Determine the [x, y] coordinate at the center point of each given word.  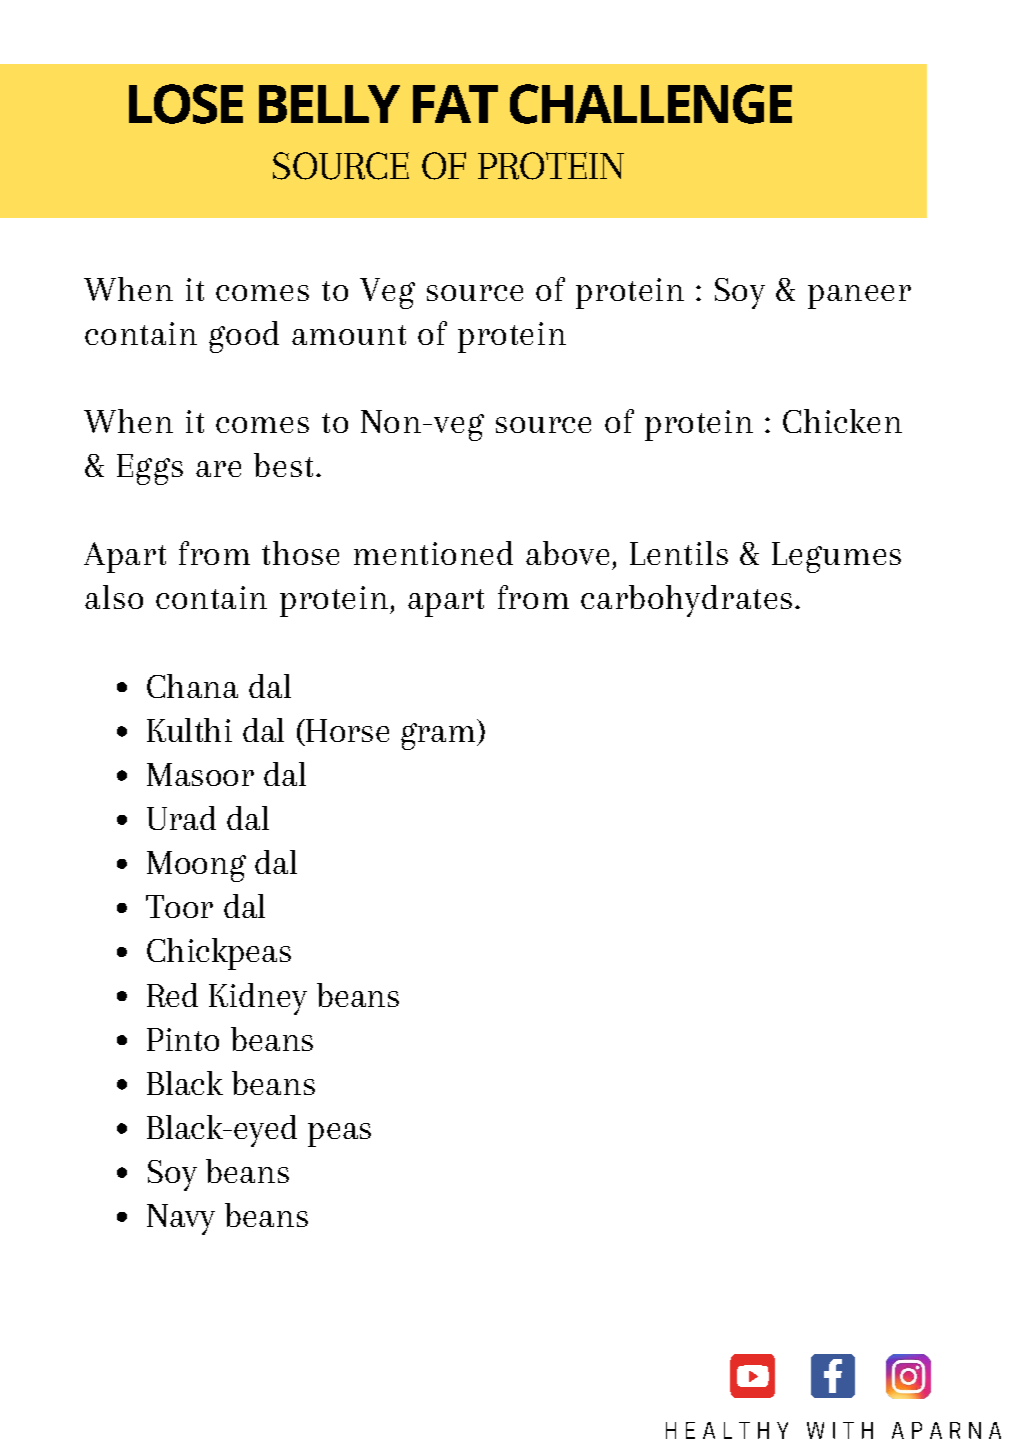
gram [438, 736]
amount [349, 335]
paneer [859, 297]
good [244, 337]
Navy [181, 1219]
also [114, 597]
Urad [181, 818]
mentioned [433, 553]
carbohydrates [686, 601]
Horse [346, 730]
